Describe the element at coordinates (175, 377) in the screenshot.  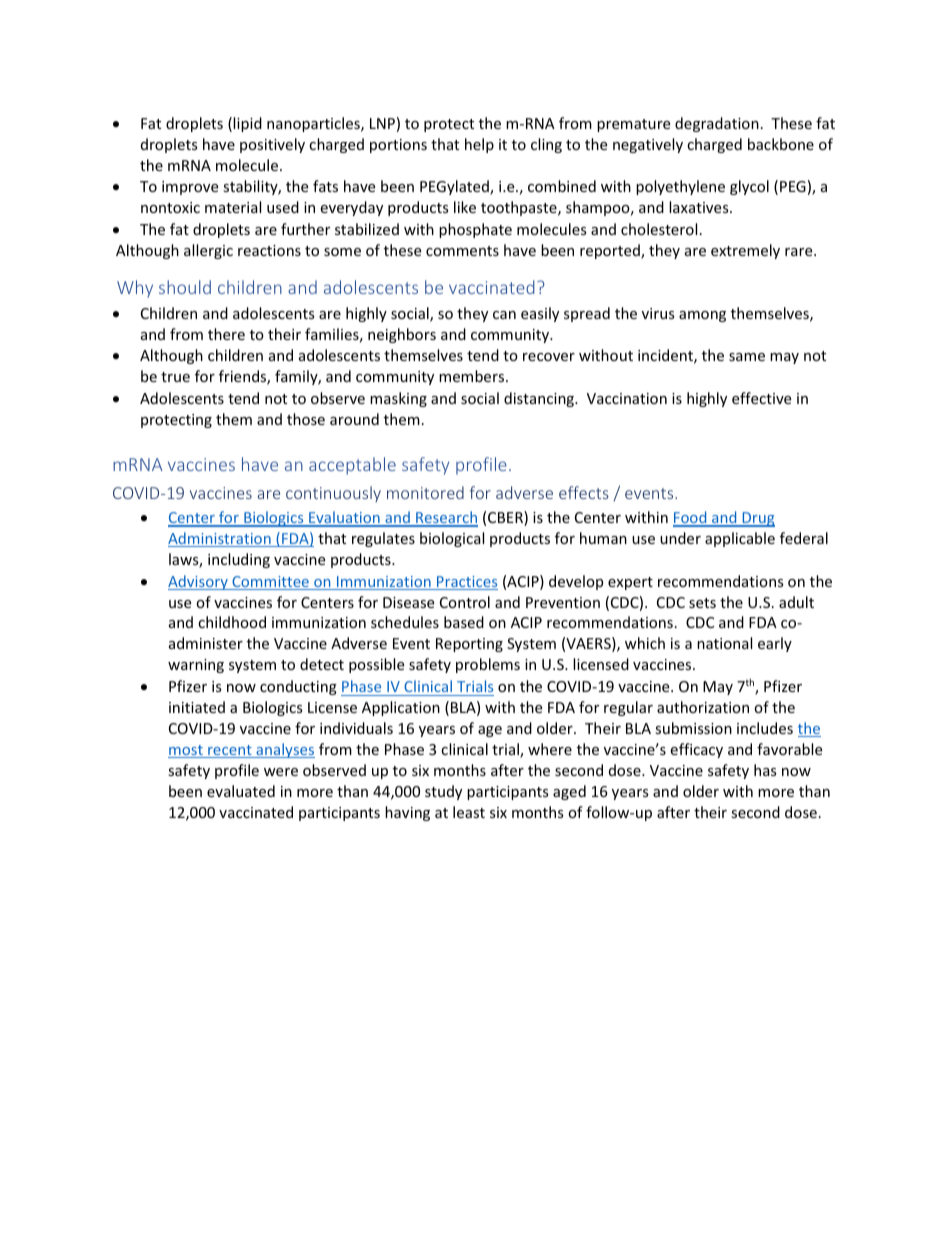
I see `true` at that location.
